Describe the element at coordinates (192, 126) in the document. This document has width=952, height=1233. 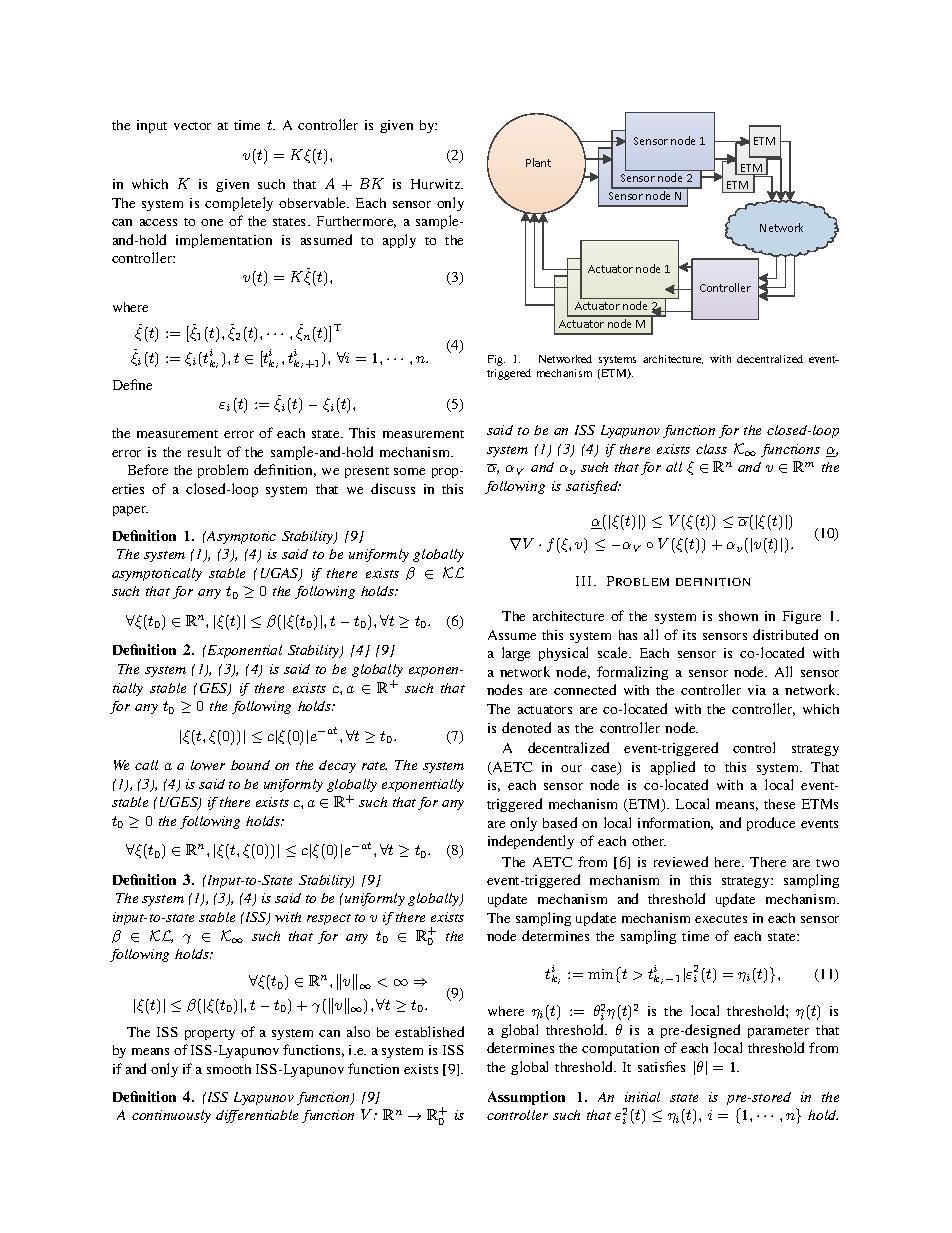
I see `vector` at that location.
